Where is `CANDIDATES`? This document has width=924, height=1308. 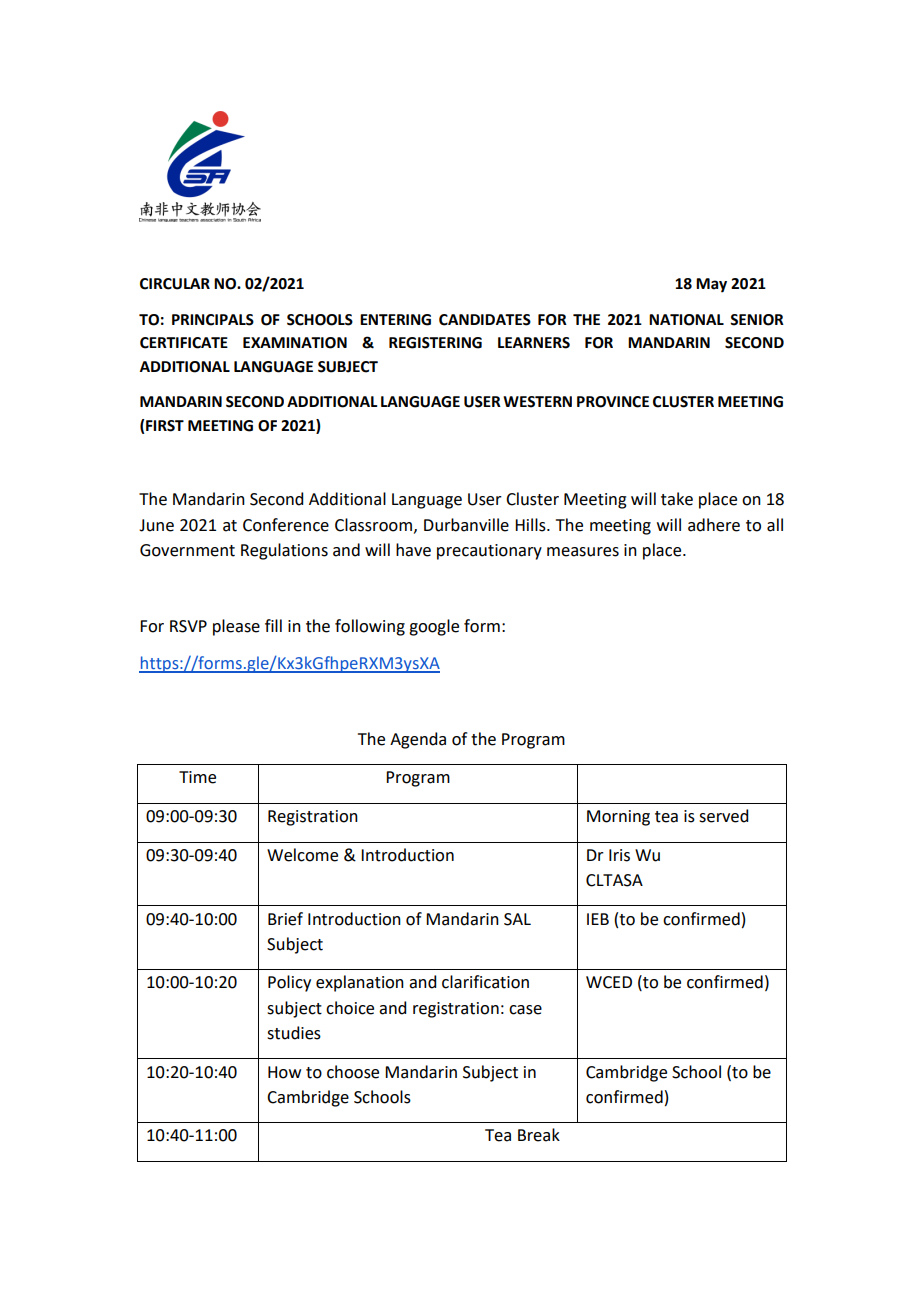
CANDIDATES is located at coordinates (485, 320).
